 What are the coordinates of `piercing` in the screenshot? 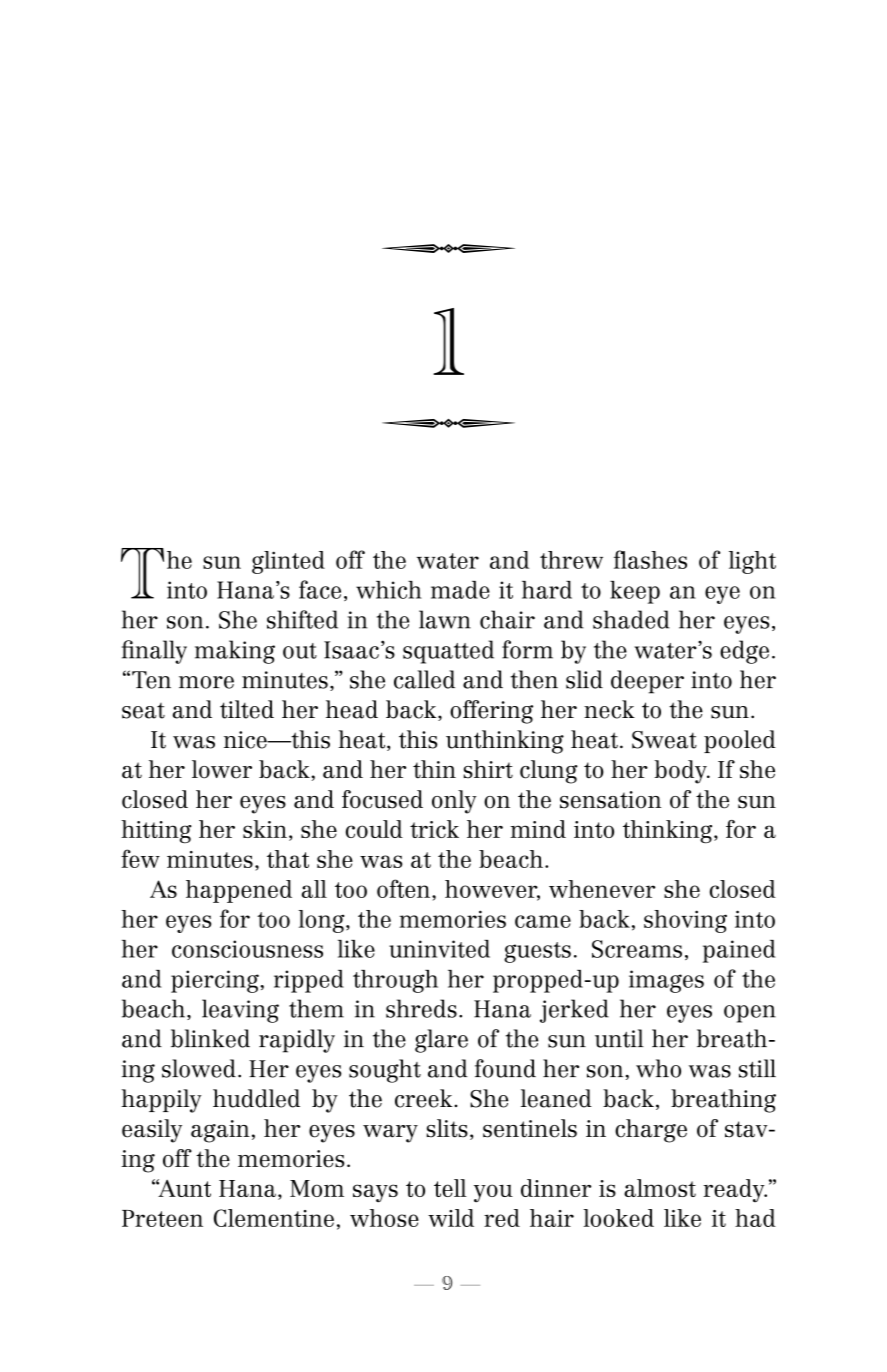 It's located at (216, 981).
